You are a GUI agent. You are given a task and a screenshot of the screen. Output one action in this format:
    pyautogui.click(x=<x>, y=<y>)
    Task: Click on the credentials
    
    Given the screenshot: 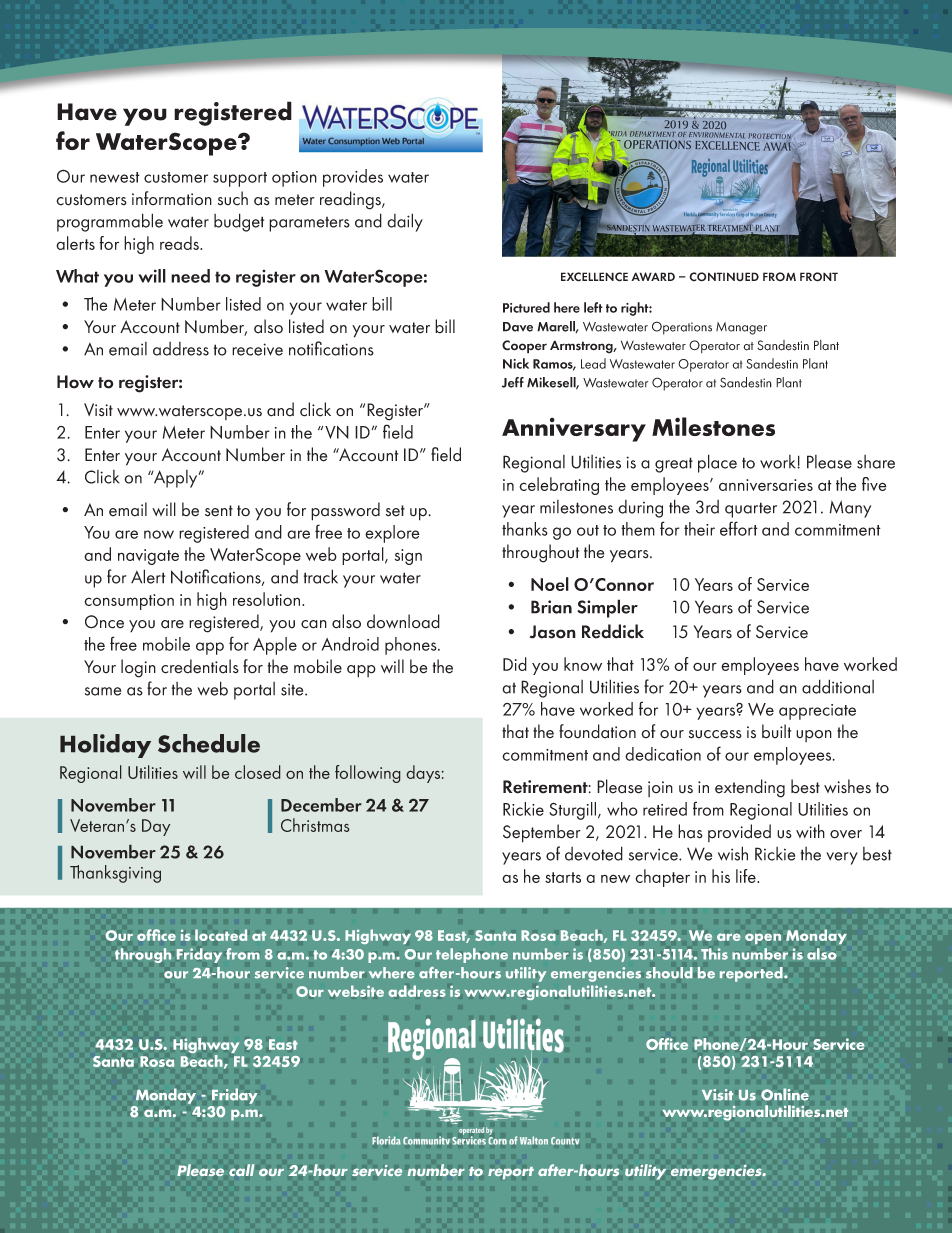 What is the action you would take?
    pyautogui.click(x=200, y=666)
